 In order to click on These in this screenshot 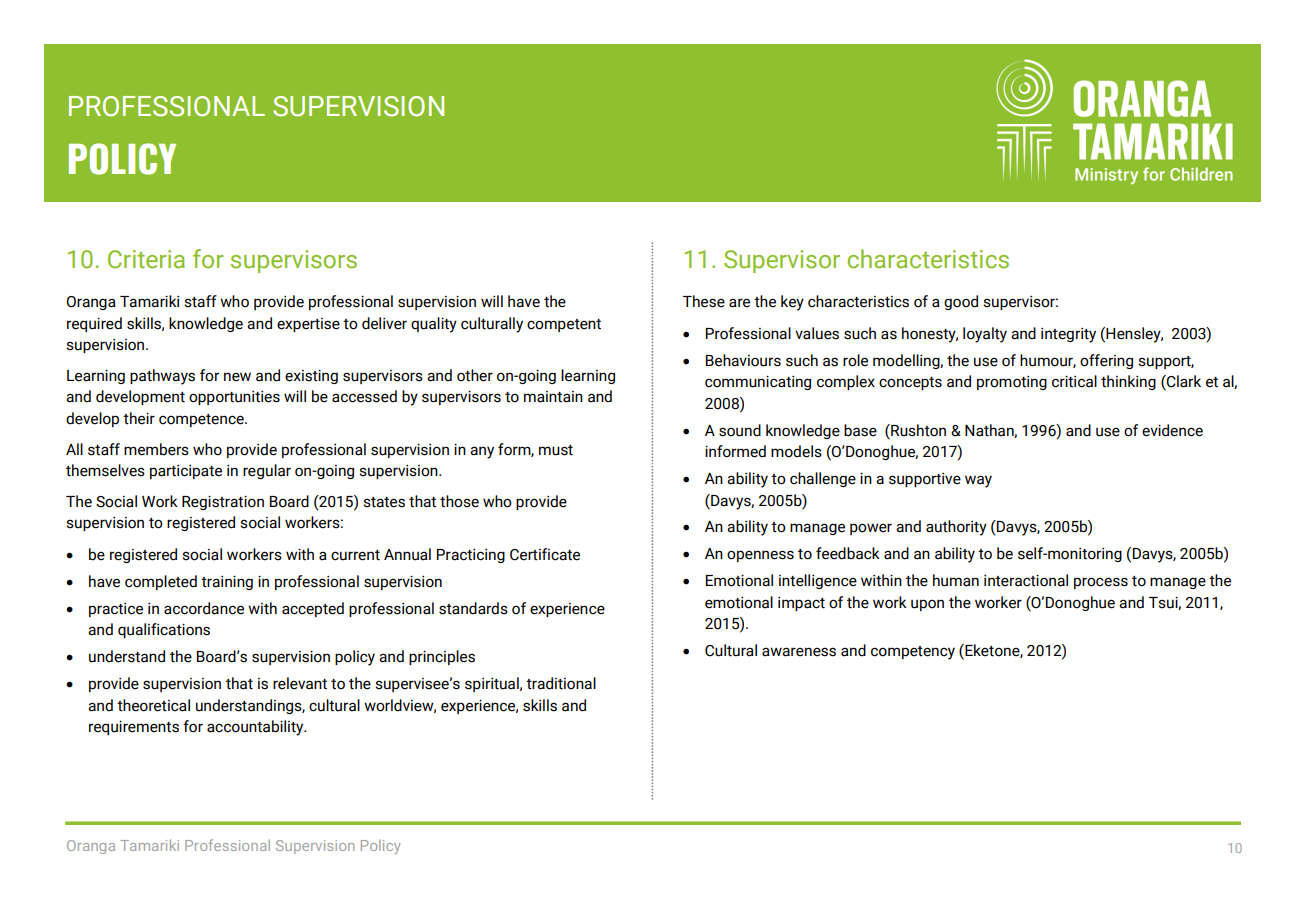, I will do `click(704, 301)`.
